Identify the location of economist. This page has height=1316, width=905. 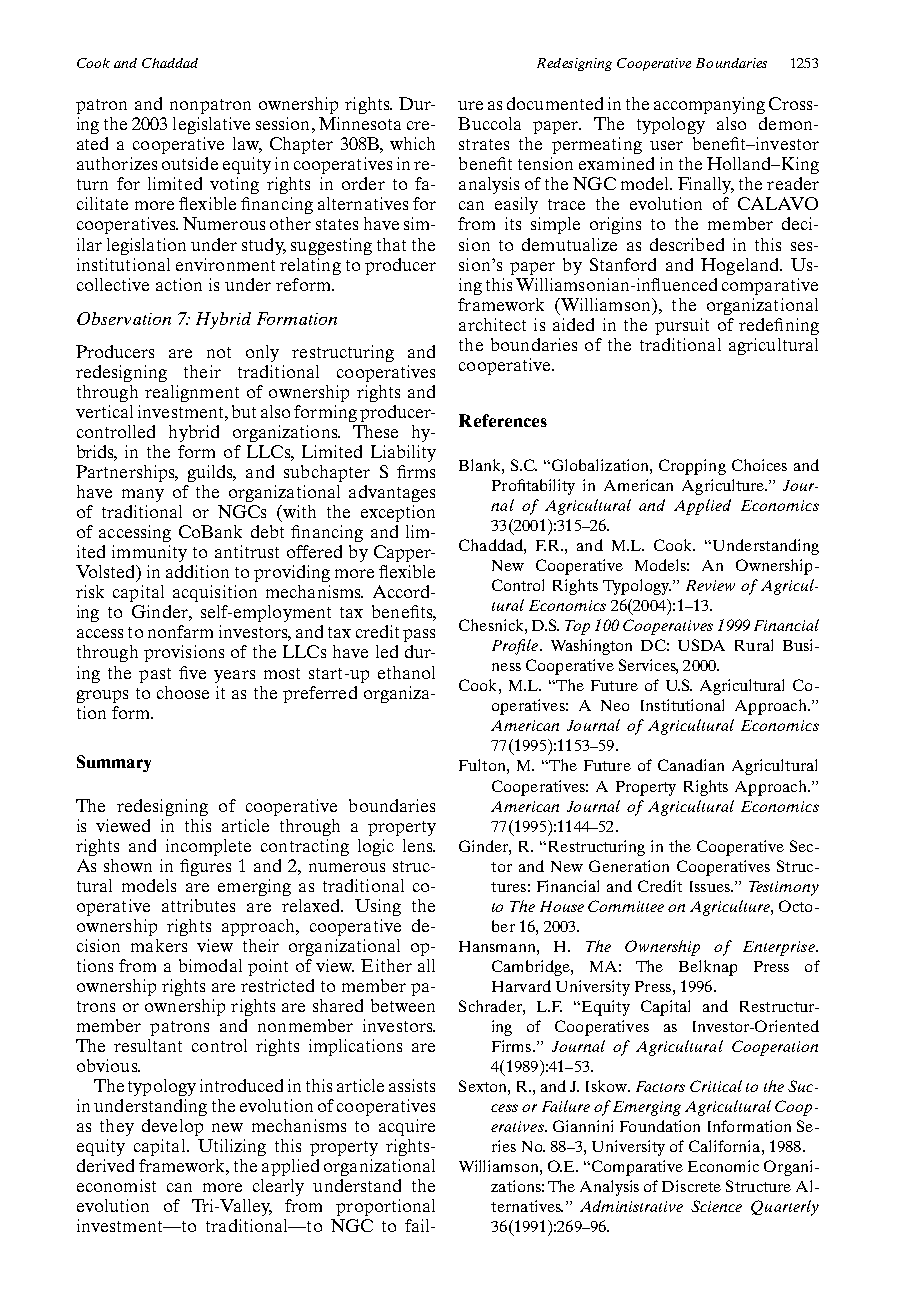
(116, 1185).
